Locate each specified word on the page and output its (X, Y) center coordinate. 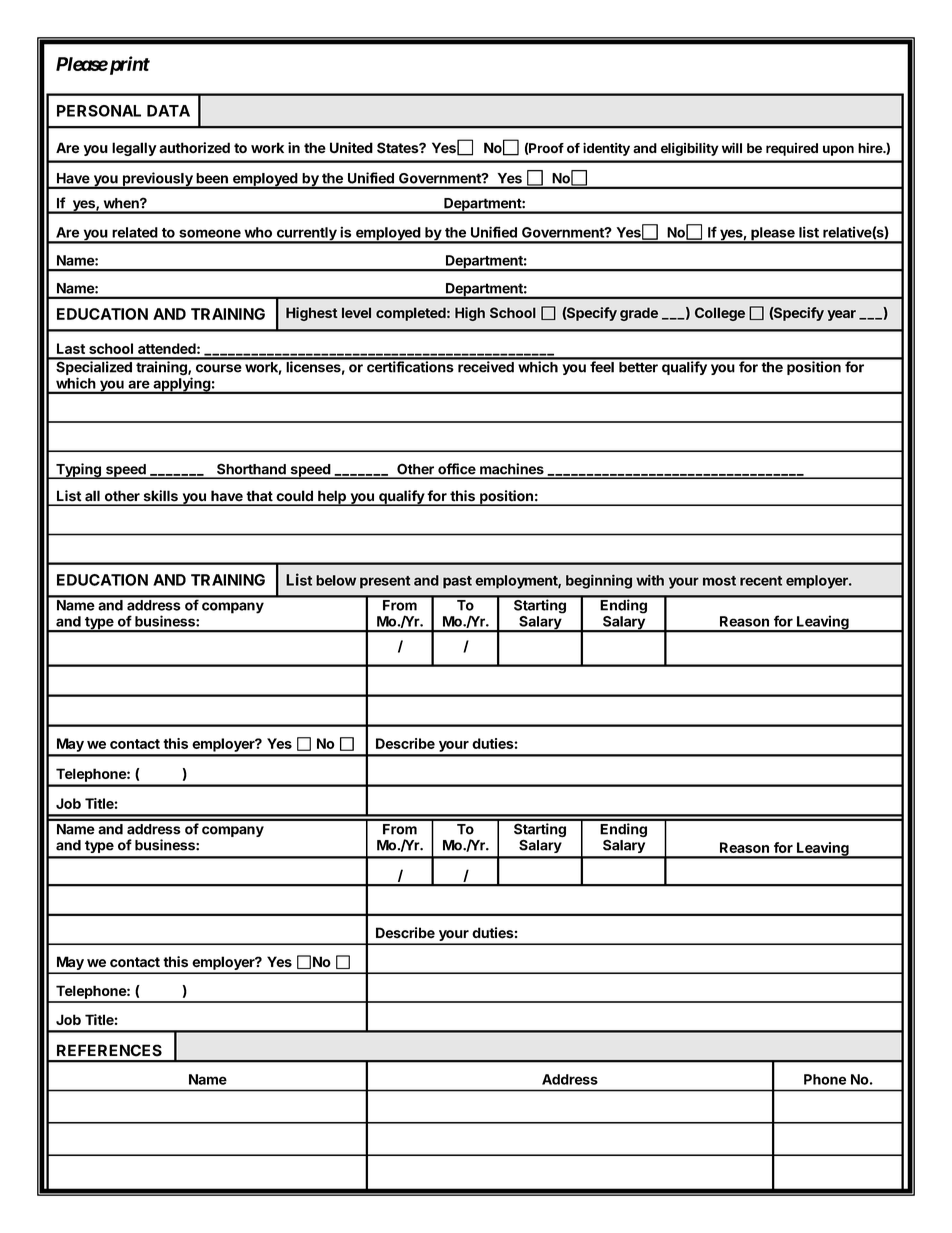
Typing (78, 471)
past (457, 582)
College (720, 314)
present (385, 582)
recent (761, 581)
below (336, 580)
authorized (194, 148)
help (332, 498)
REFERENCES (109, 1050)
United (351, 148)
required (792, 149)
